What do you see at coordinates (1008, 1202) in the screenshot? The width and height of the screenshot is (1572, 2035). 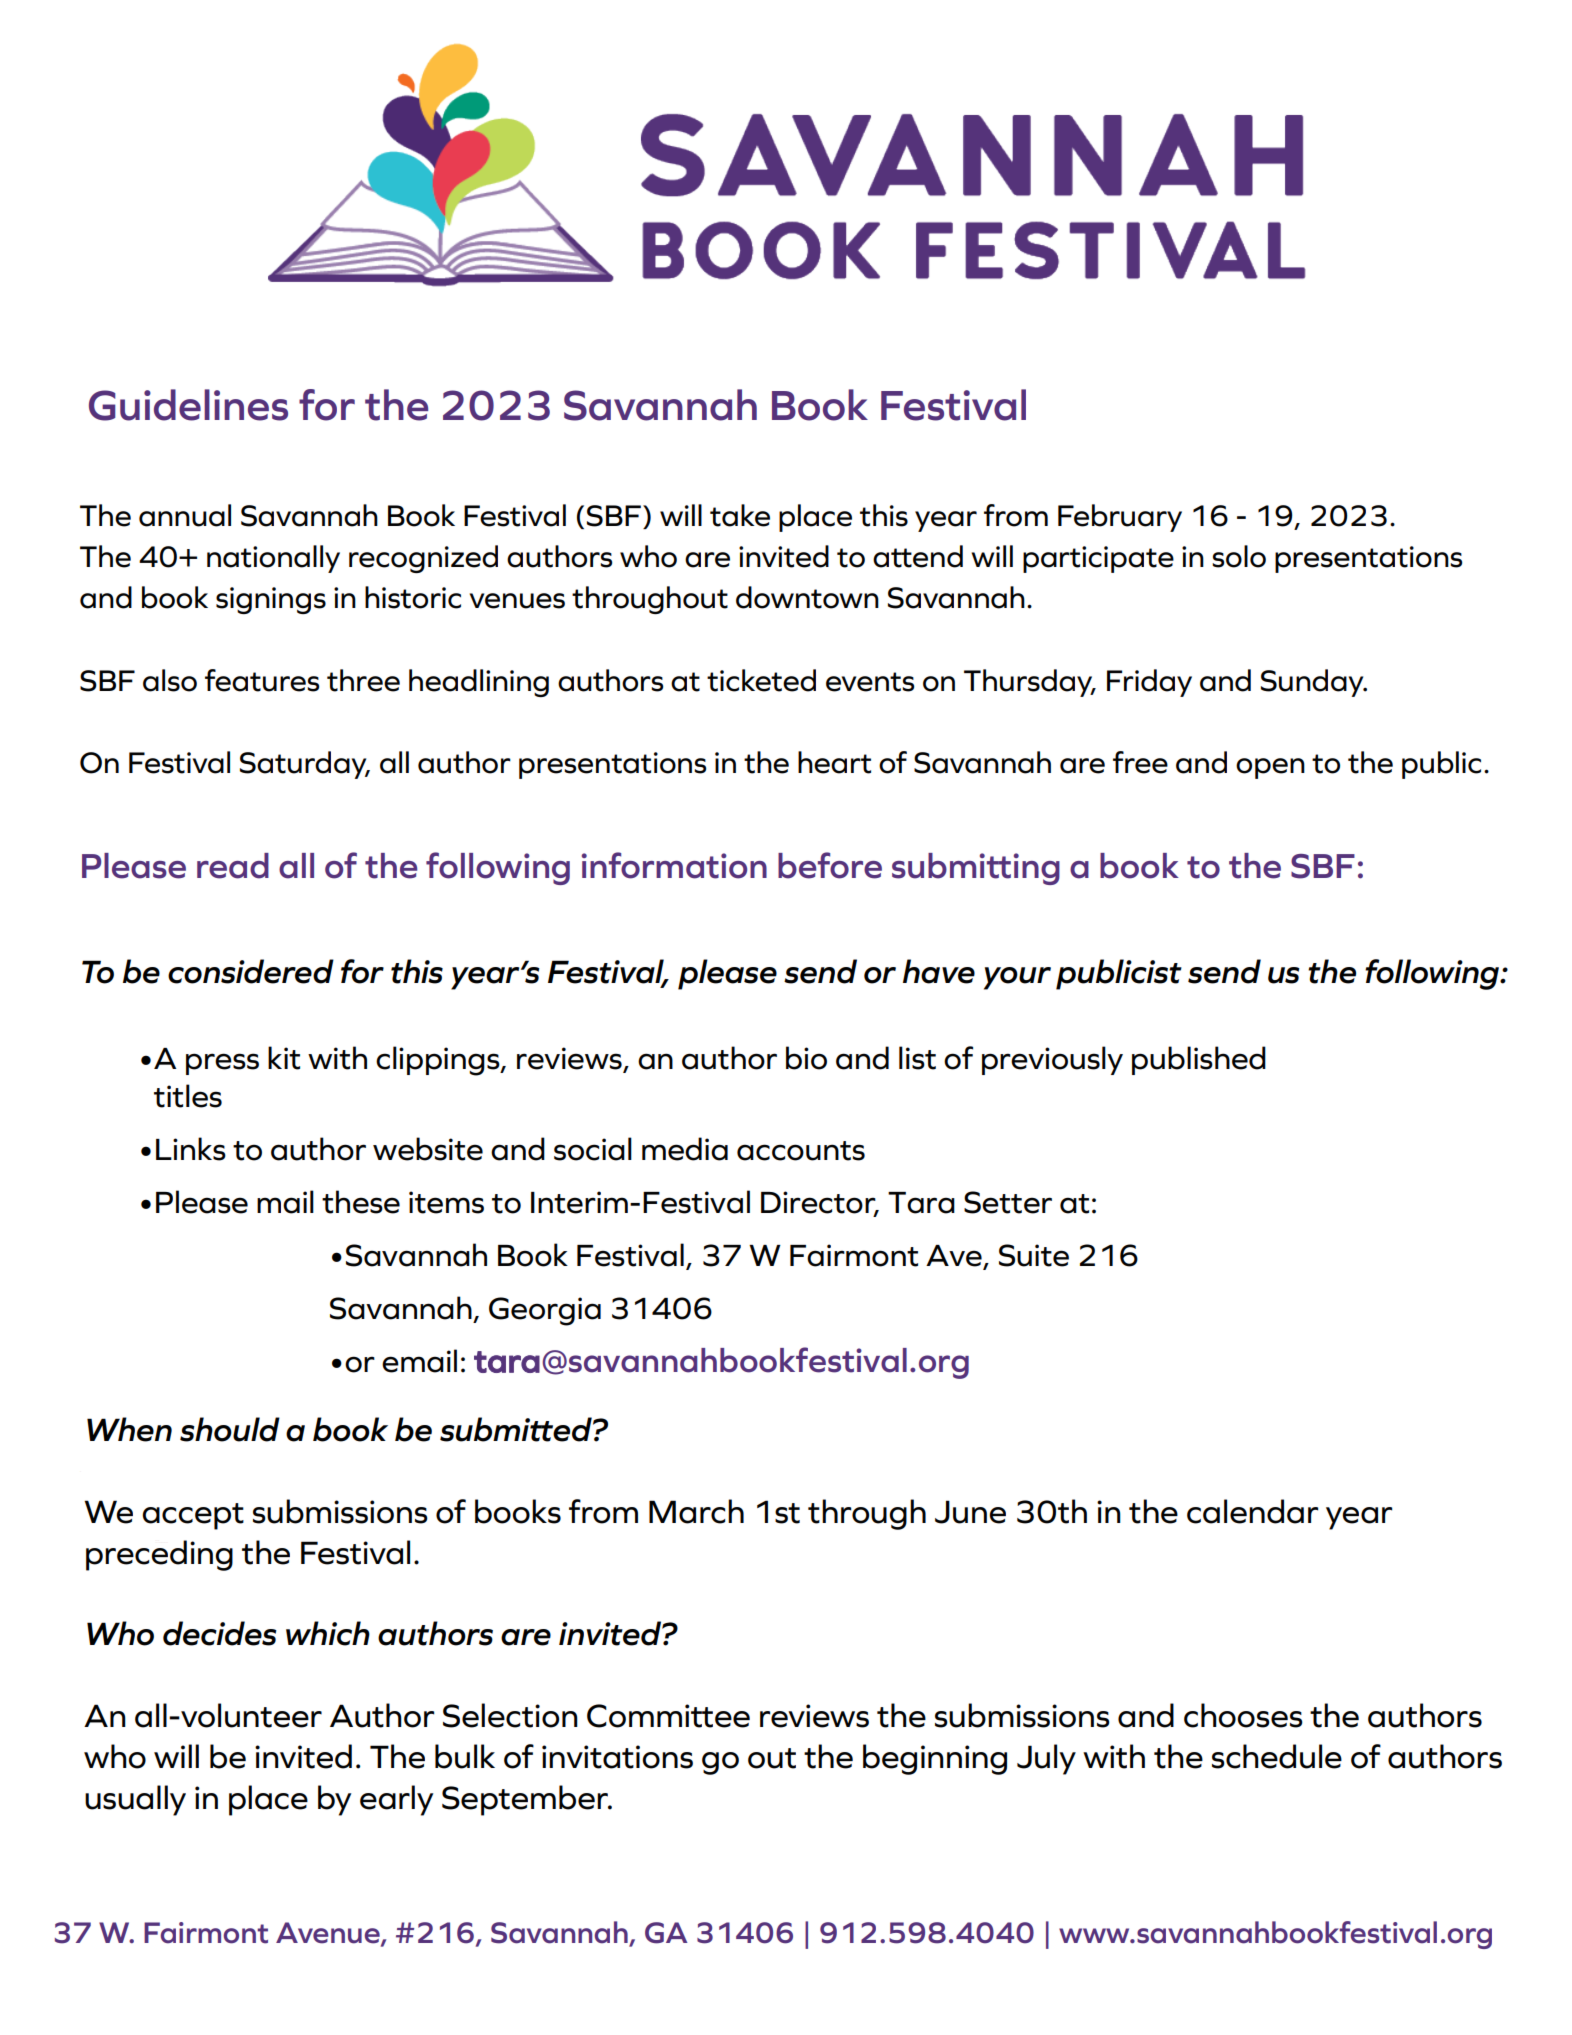 I see `Setter` at bounding box center [1008, 1202].
